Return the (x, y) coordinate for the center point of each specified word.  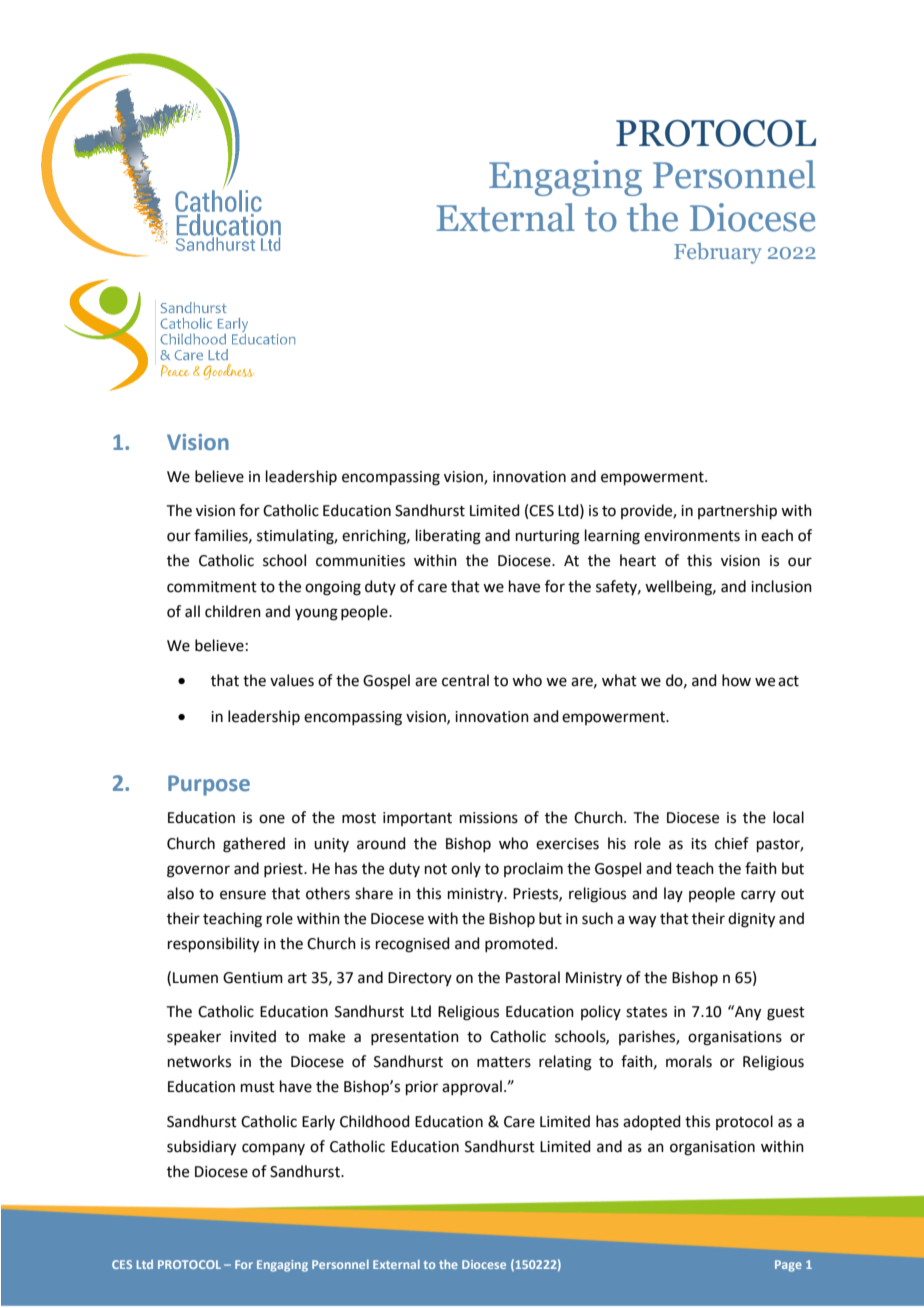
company (273, 1149)
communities (360, 561)
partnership (737, 511)
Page (788, 1266)
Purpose (209, 785)
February (718, 253)
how (736, 680)
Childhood (375, 1121)
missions (489, 818)
